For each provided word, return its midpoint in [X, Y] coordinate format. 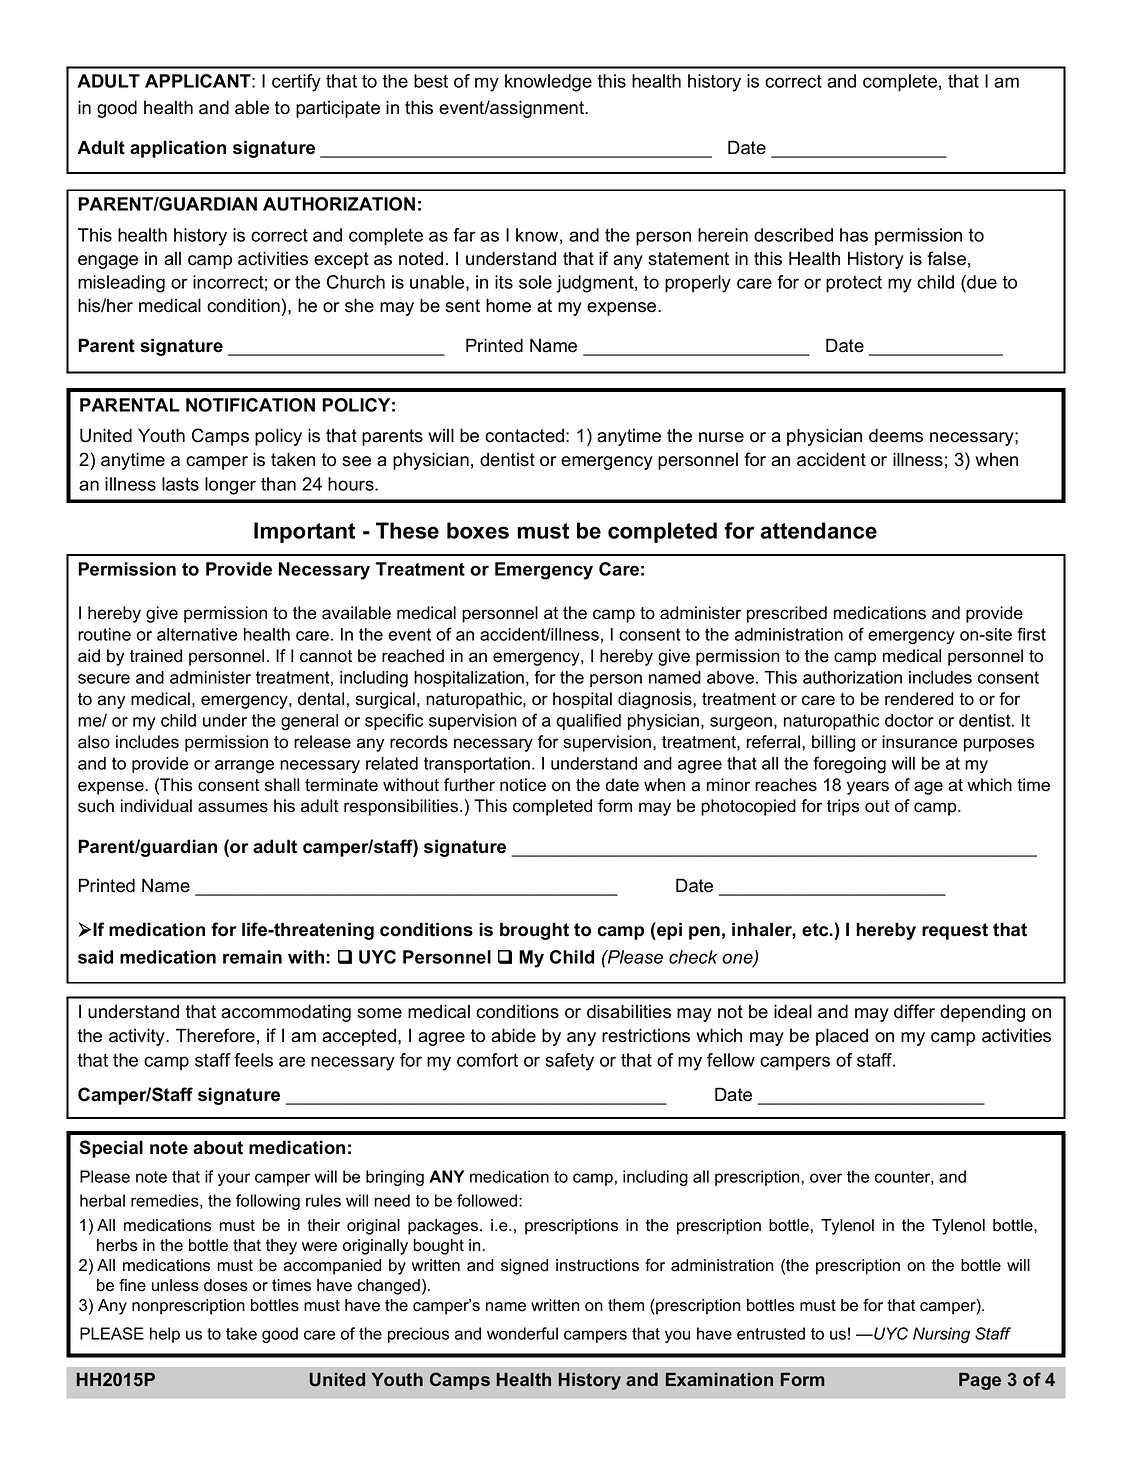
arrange [244, 767]
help [165, 1335]
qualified [588, 721]
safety [569, 1062]
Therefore [215, 1035]
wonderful [522, 1333]
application [178, 149]
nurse [721, 437]
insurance [919, 742]
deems [896, 435]
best [431, 81]
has [854, 235]
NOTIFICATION [250, 405]
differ [914, 1011]
